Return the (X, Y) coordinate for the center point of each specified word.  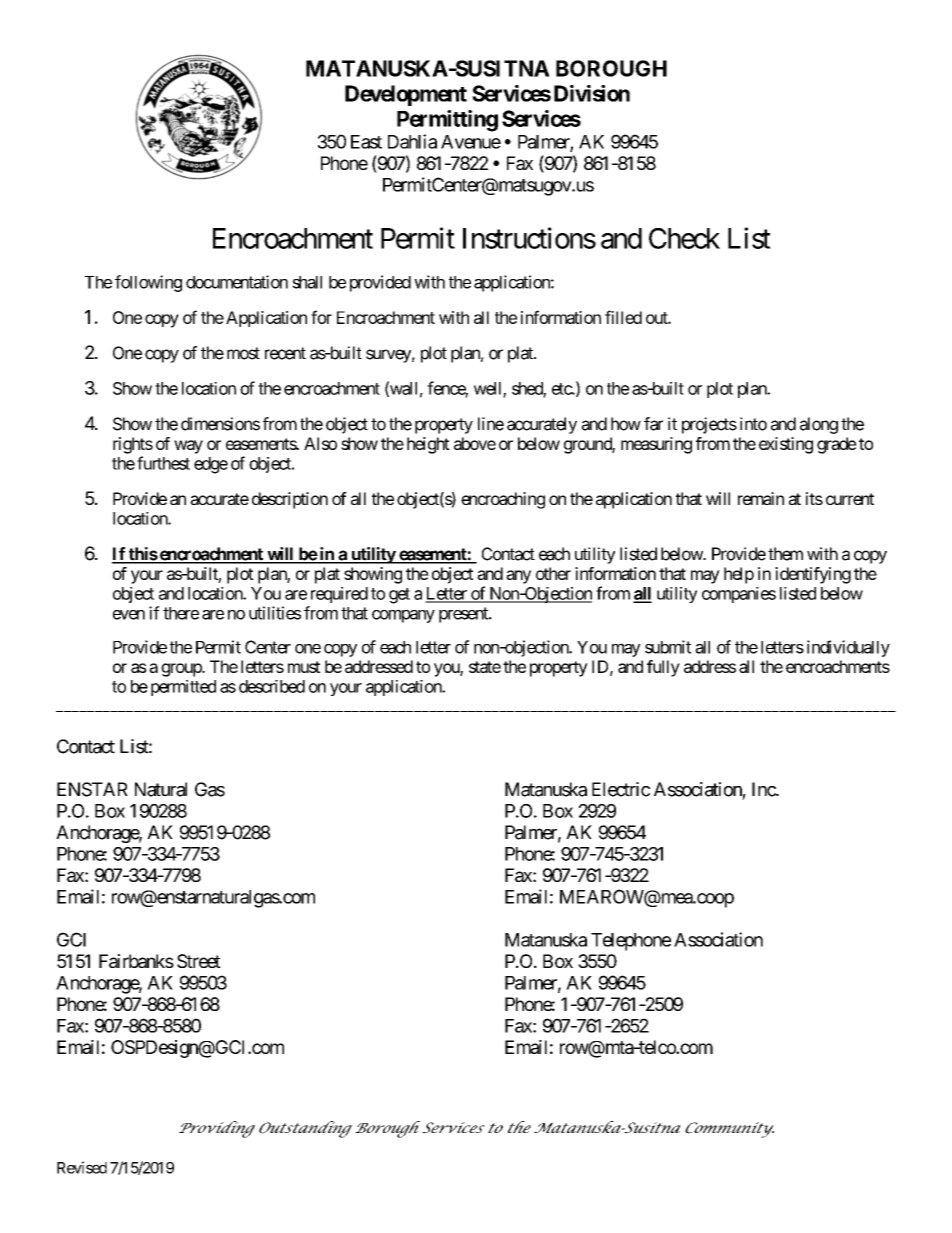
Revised (82, 1167)
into (753, 424)
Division (592, 93)
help (739, 575)
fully (663, 668)
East (366, 142)
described (272, 686)
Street (199, 961)
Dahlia (412, 141)
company (403, 616)
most (243, 353)
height (428, 445)
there (181, 613)
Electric (621, 789)
